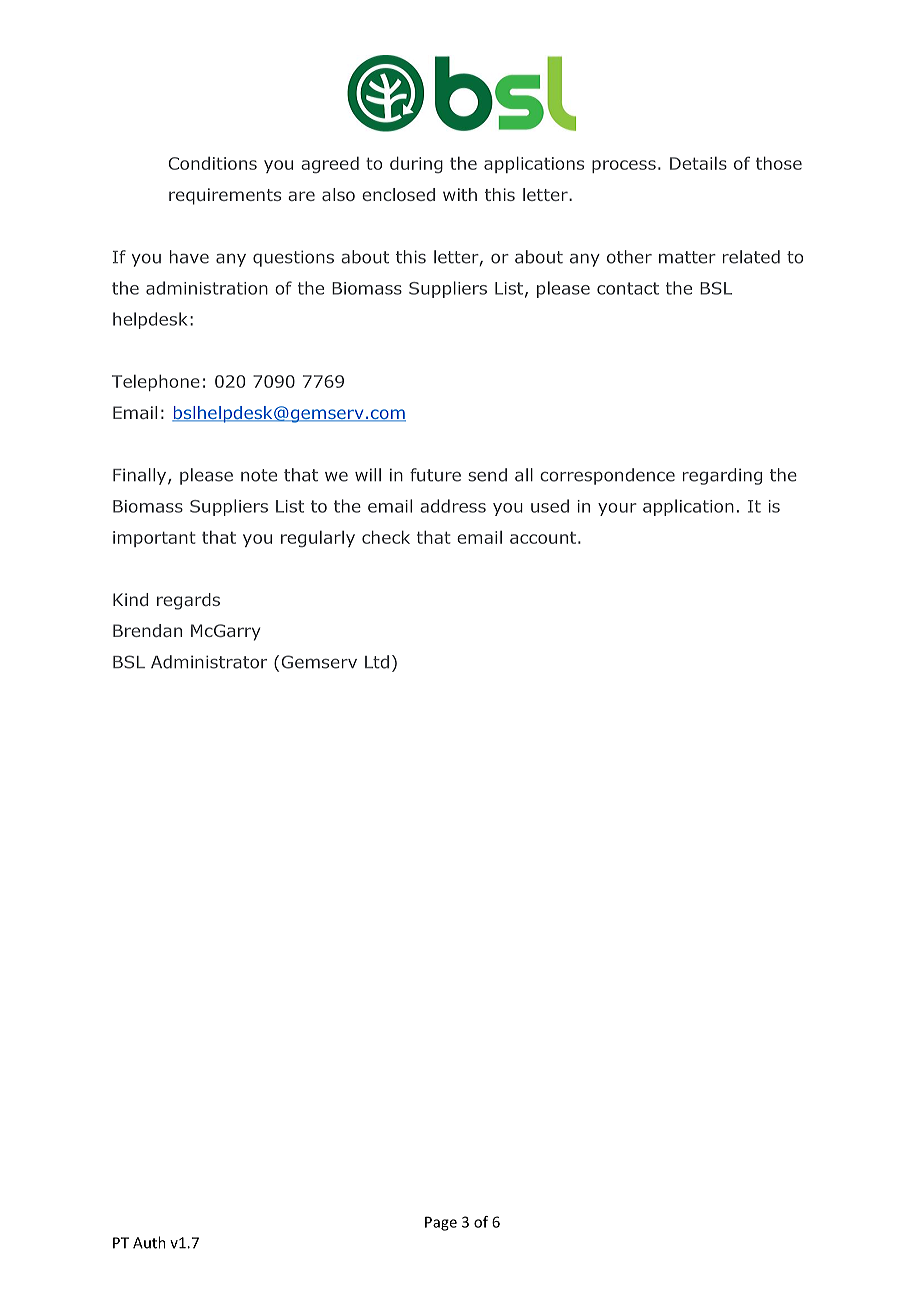  Describe the element at coordinates (617, 509) in the document. I see `your` at that location.
